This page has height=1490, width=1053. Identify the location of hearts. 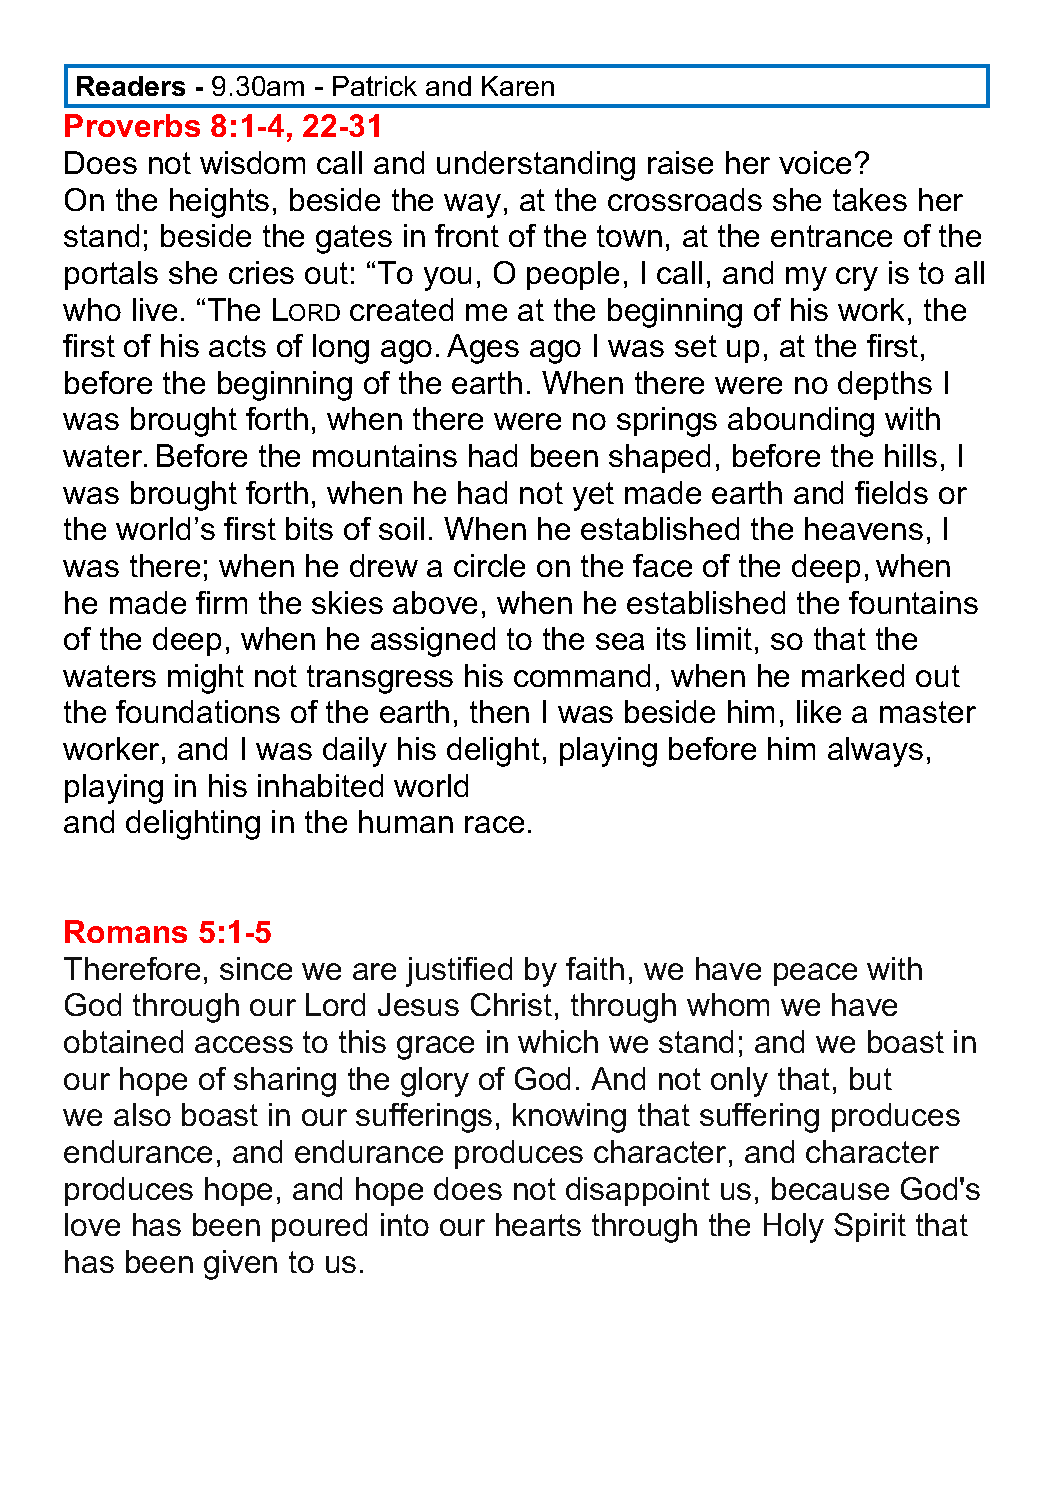
(538, 1224).
